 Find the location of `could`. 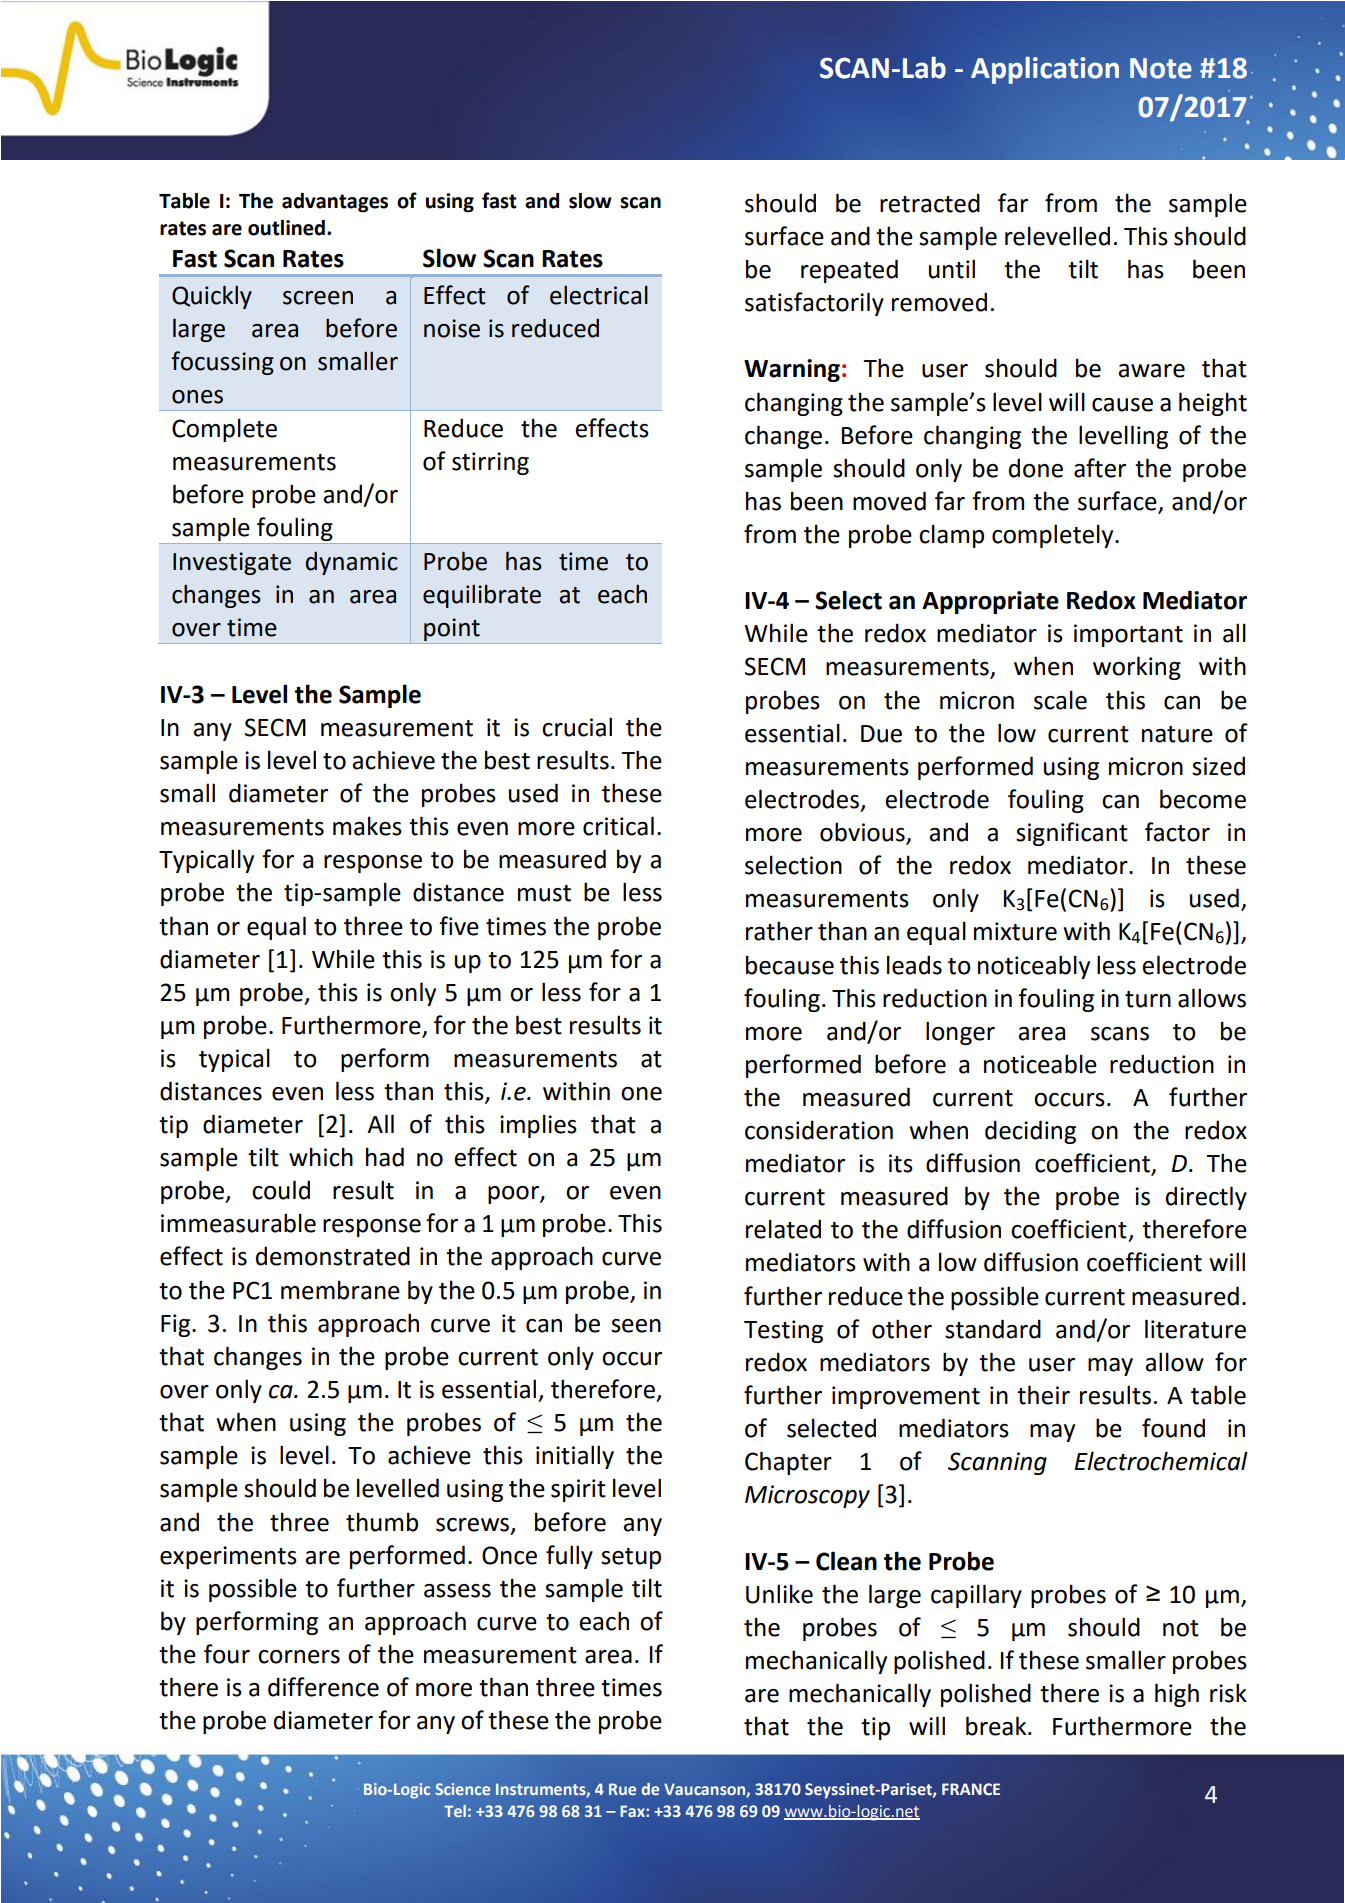

could is located at coordinates (281, 1190).
